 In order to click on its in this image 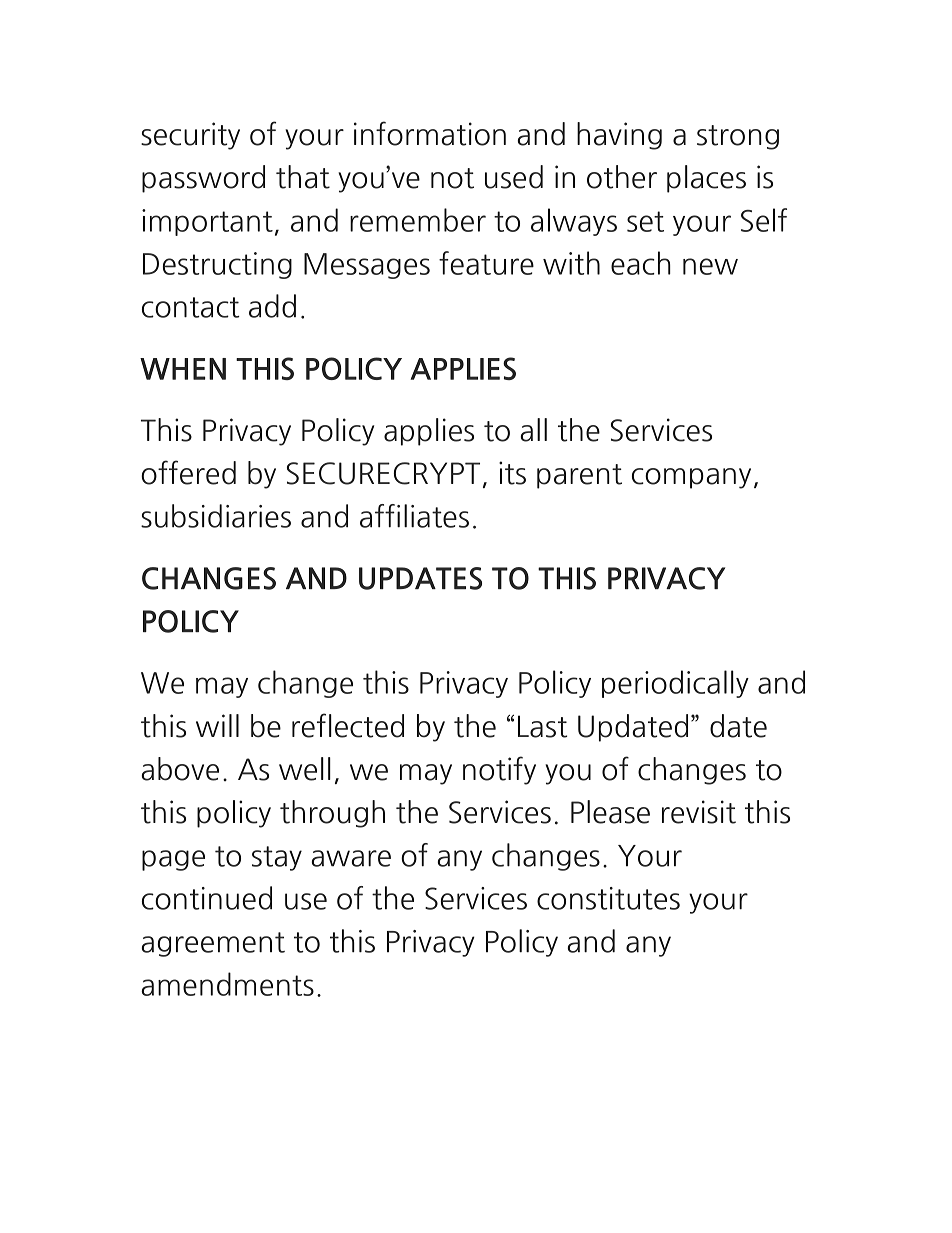, I will do `click(512, 473)`.
